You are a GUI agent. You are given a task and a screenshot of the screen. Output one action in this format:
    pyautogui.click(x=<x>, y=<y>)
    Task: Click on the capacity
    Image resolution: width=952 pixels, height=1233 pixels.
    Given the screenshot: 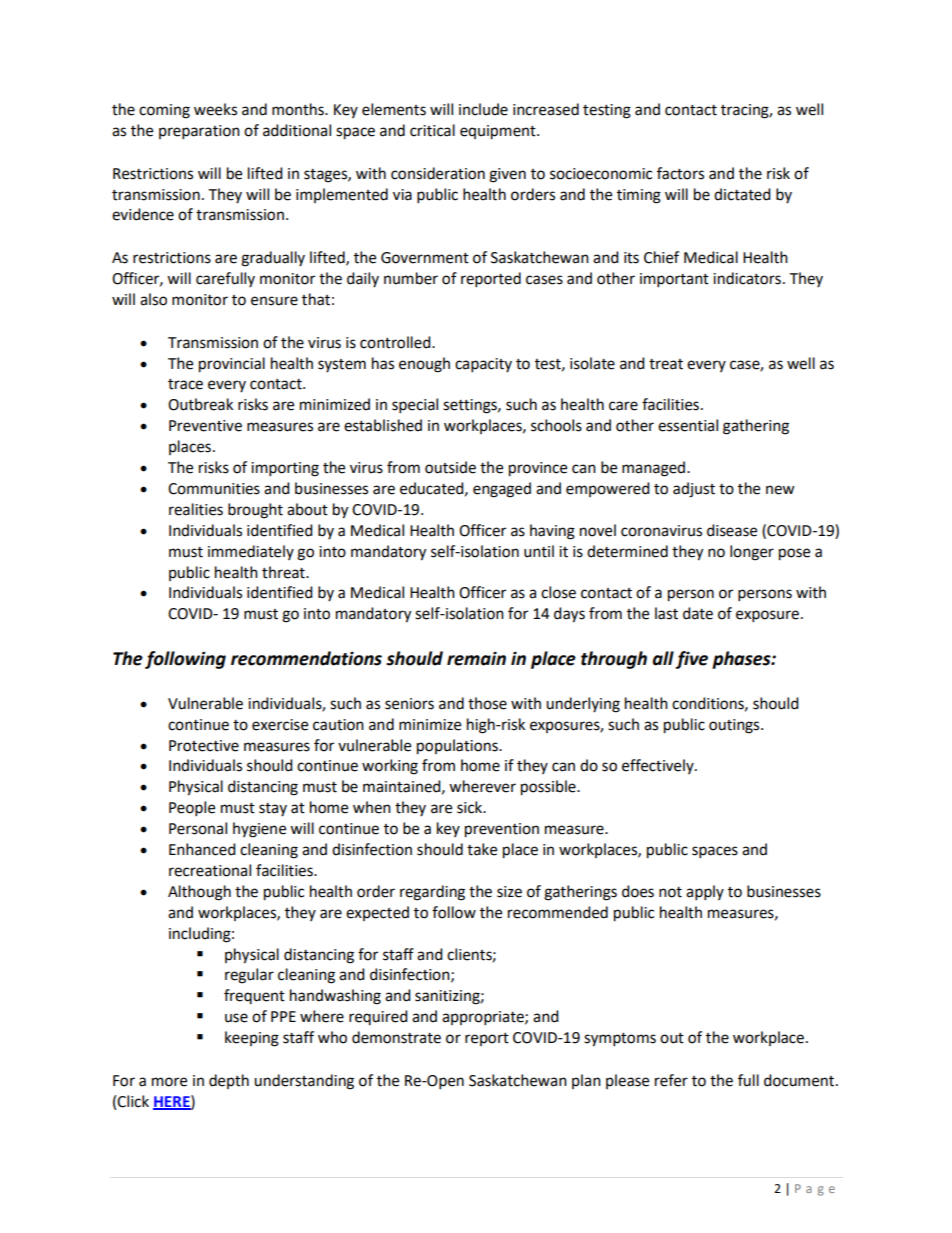 What is the action you would take?
    pyautogui.click(x=483, y=365)
